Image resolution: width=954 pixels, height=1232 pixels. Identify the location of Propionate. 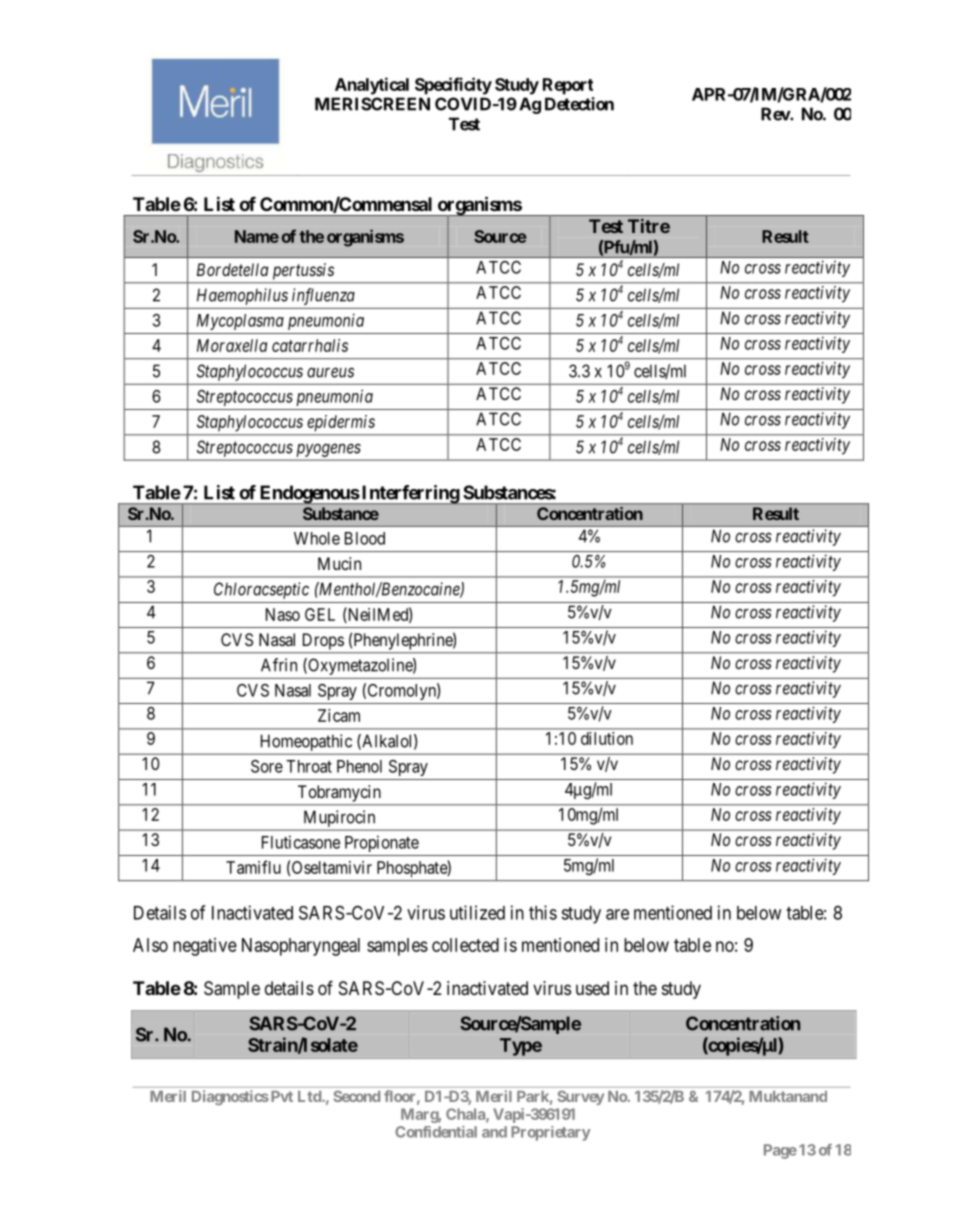
(382, 843).
